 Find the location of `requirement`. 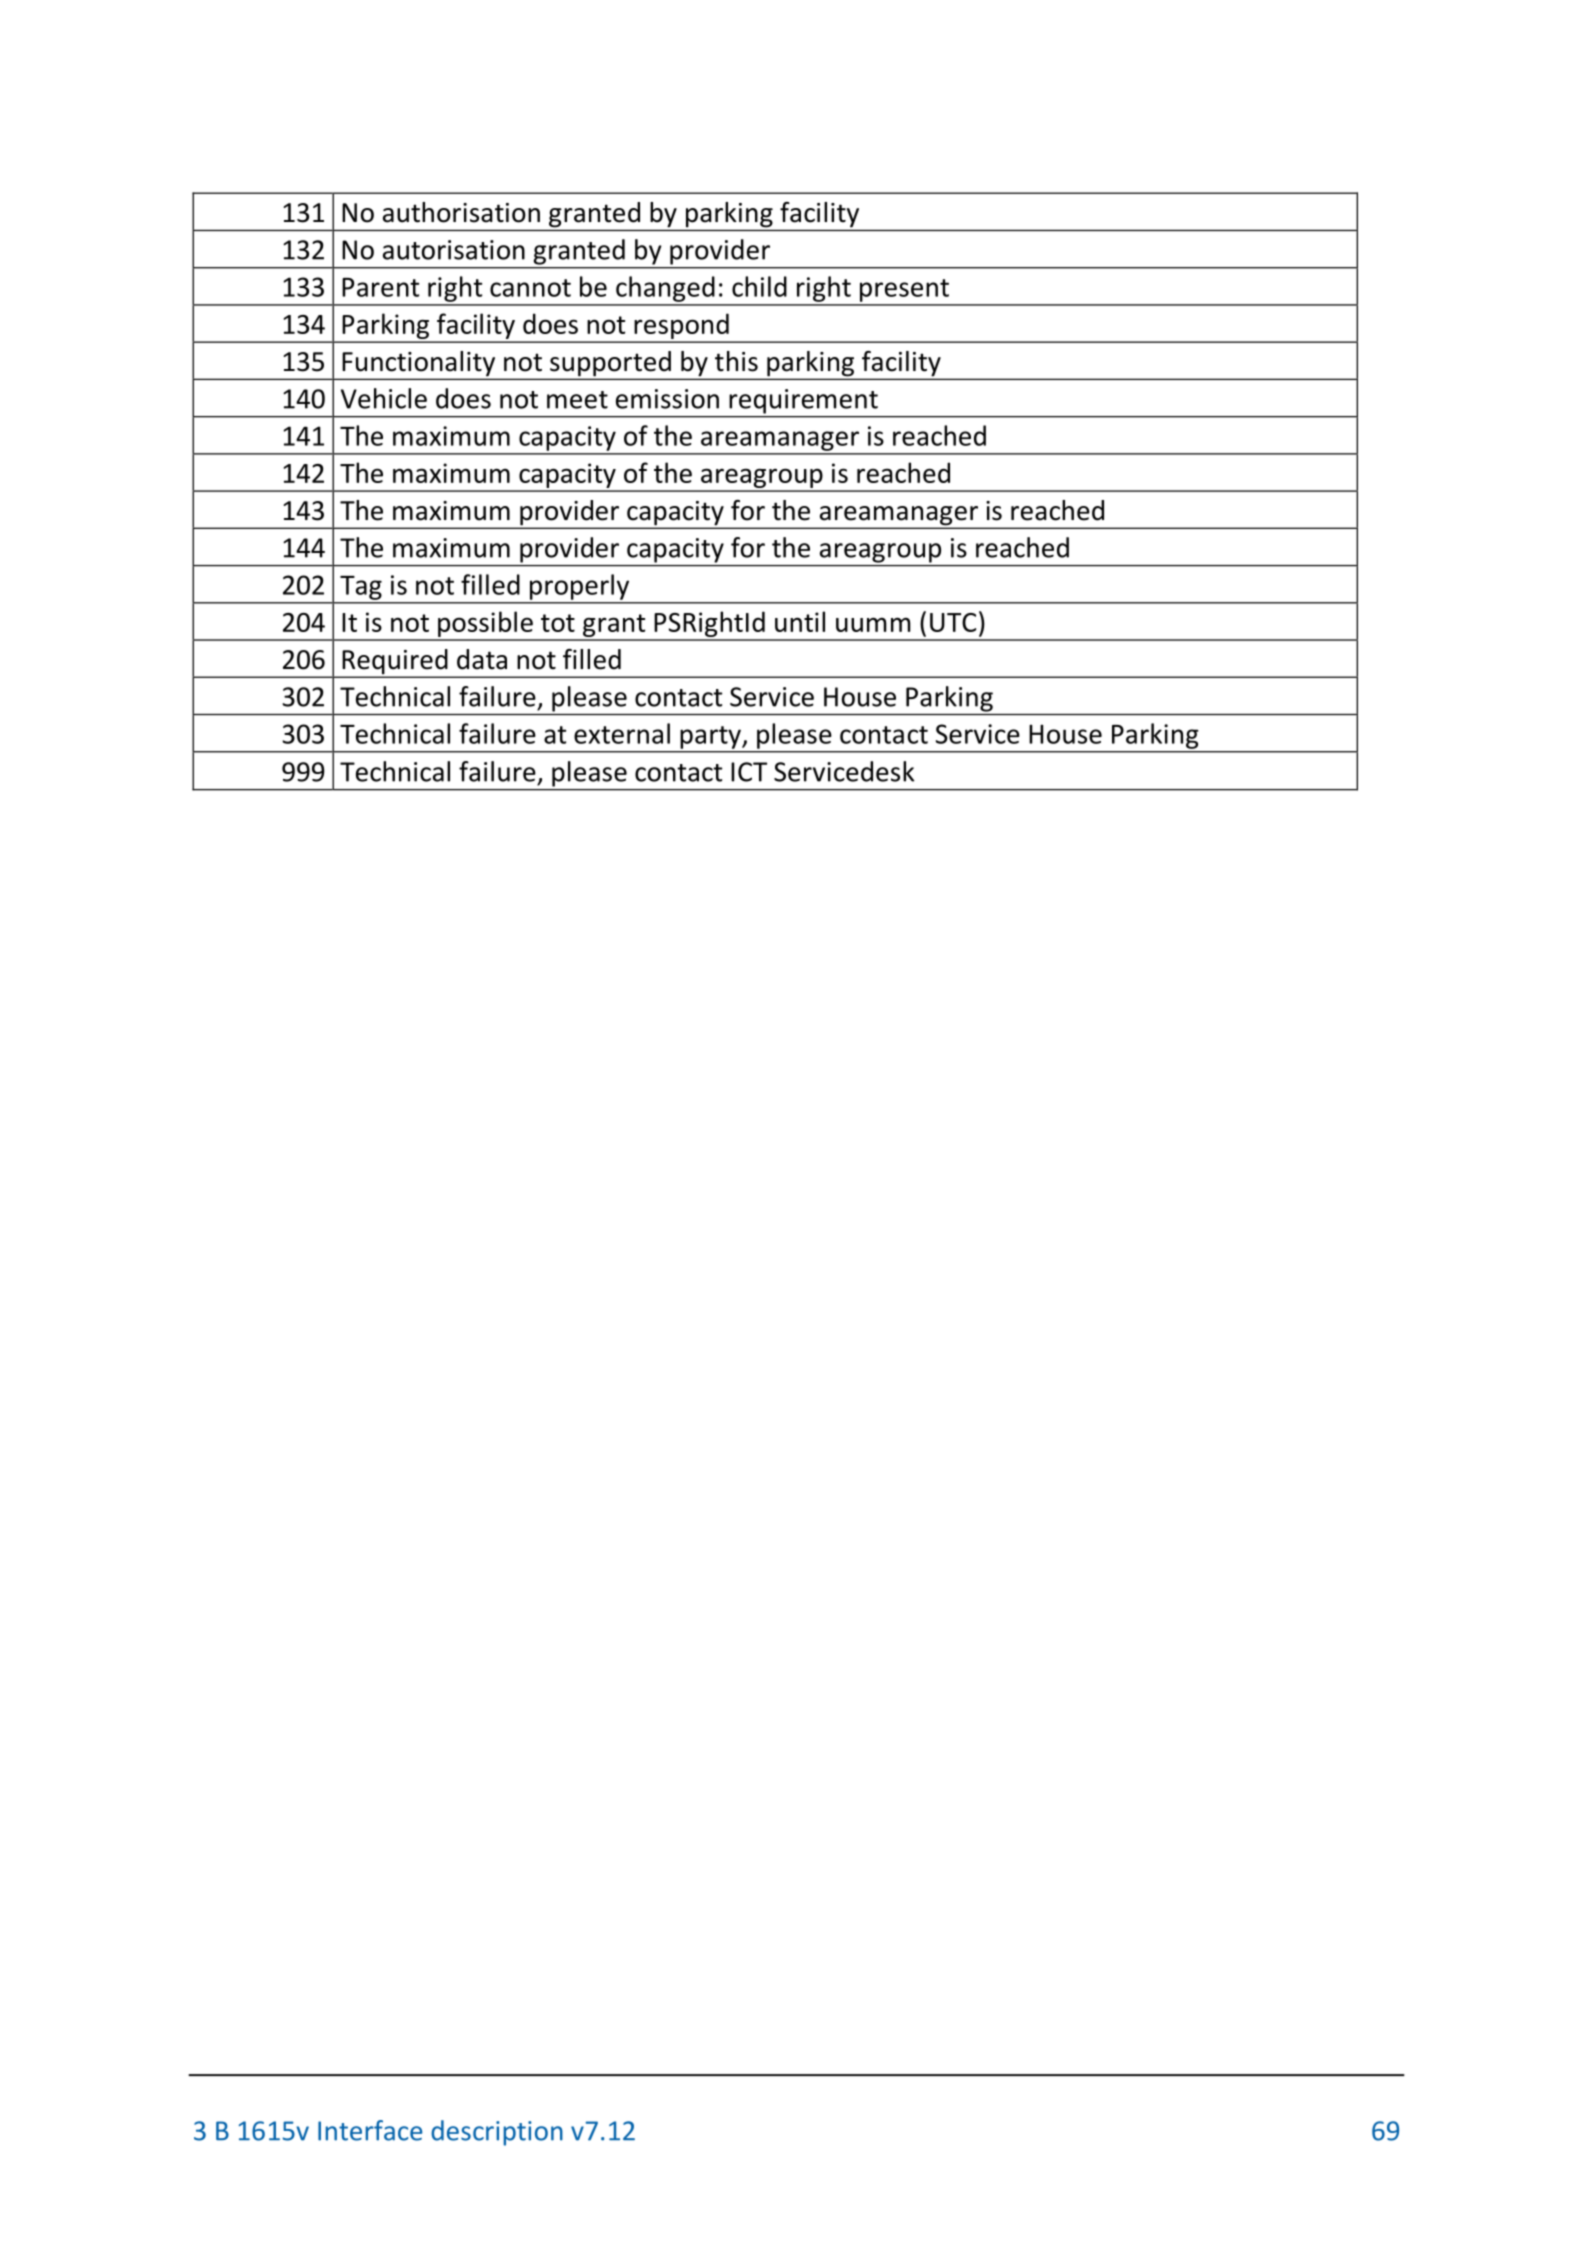

requirement is located at coordinates (804, 401).
